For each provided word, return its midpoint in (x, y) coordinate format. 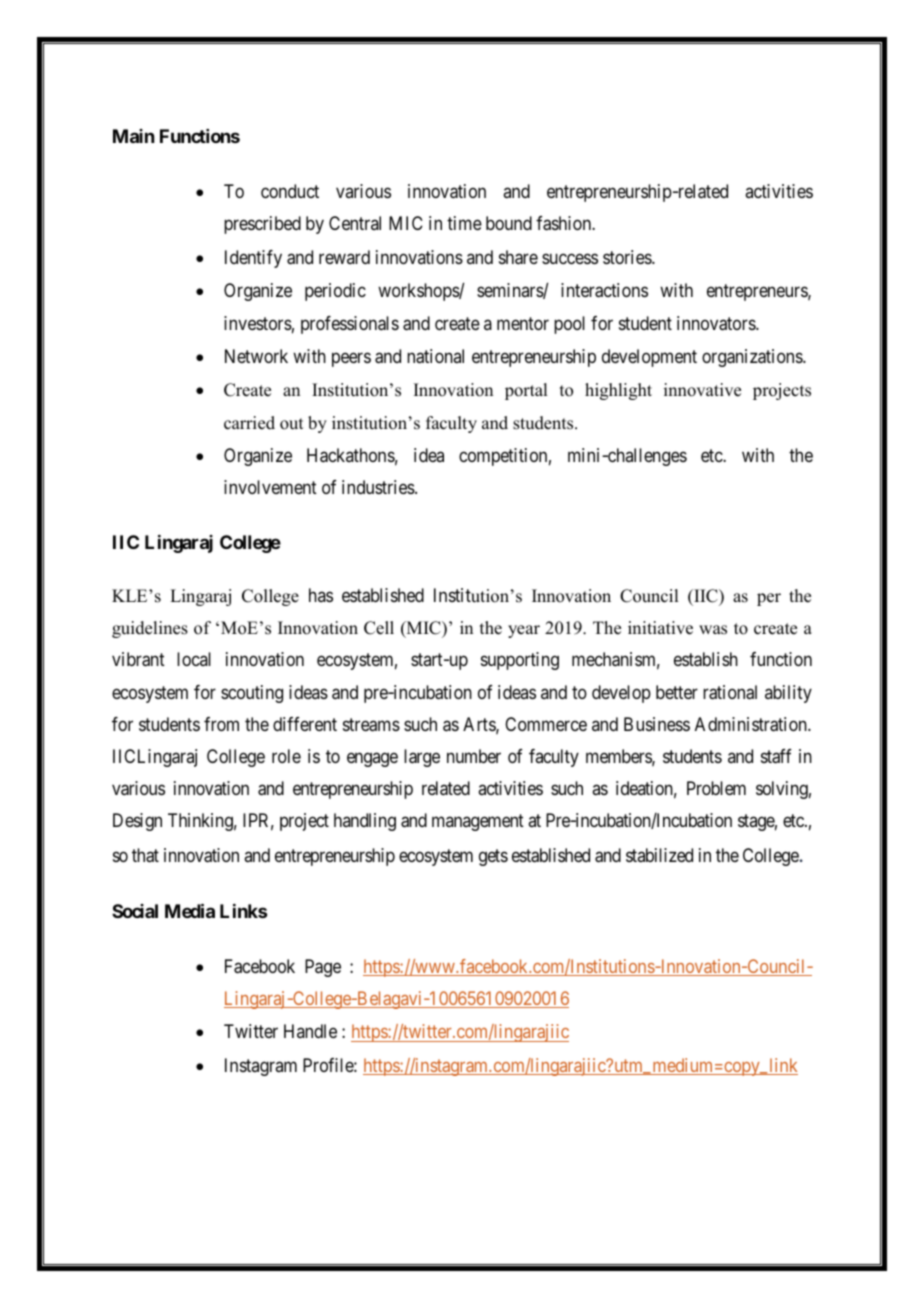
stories (628, 257)
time (464, 223)
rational (730, 692)
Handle (310, 1031)
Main (133, 136)
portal (526, 391)
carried (249, 423)
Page (323, 968)
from (221, 724)
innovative (702, 390)
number (474, 756)
